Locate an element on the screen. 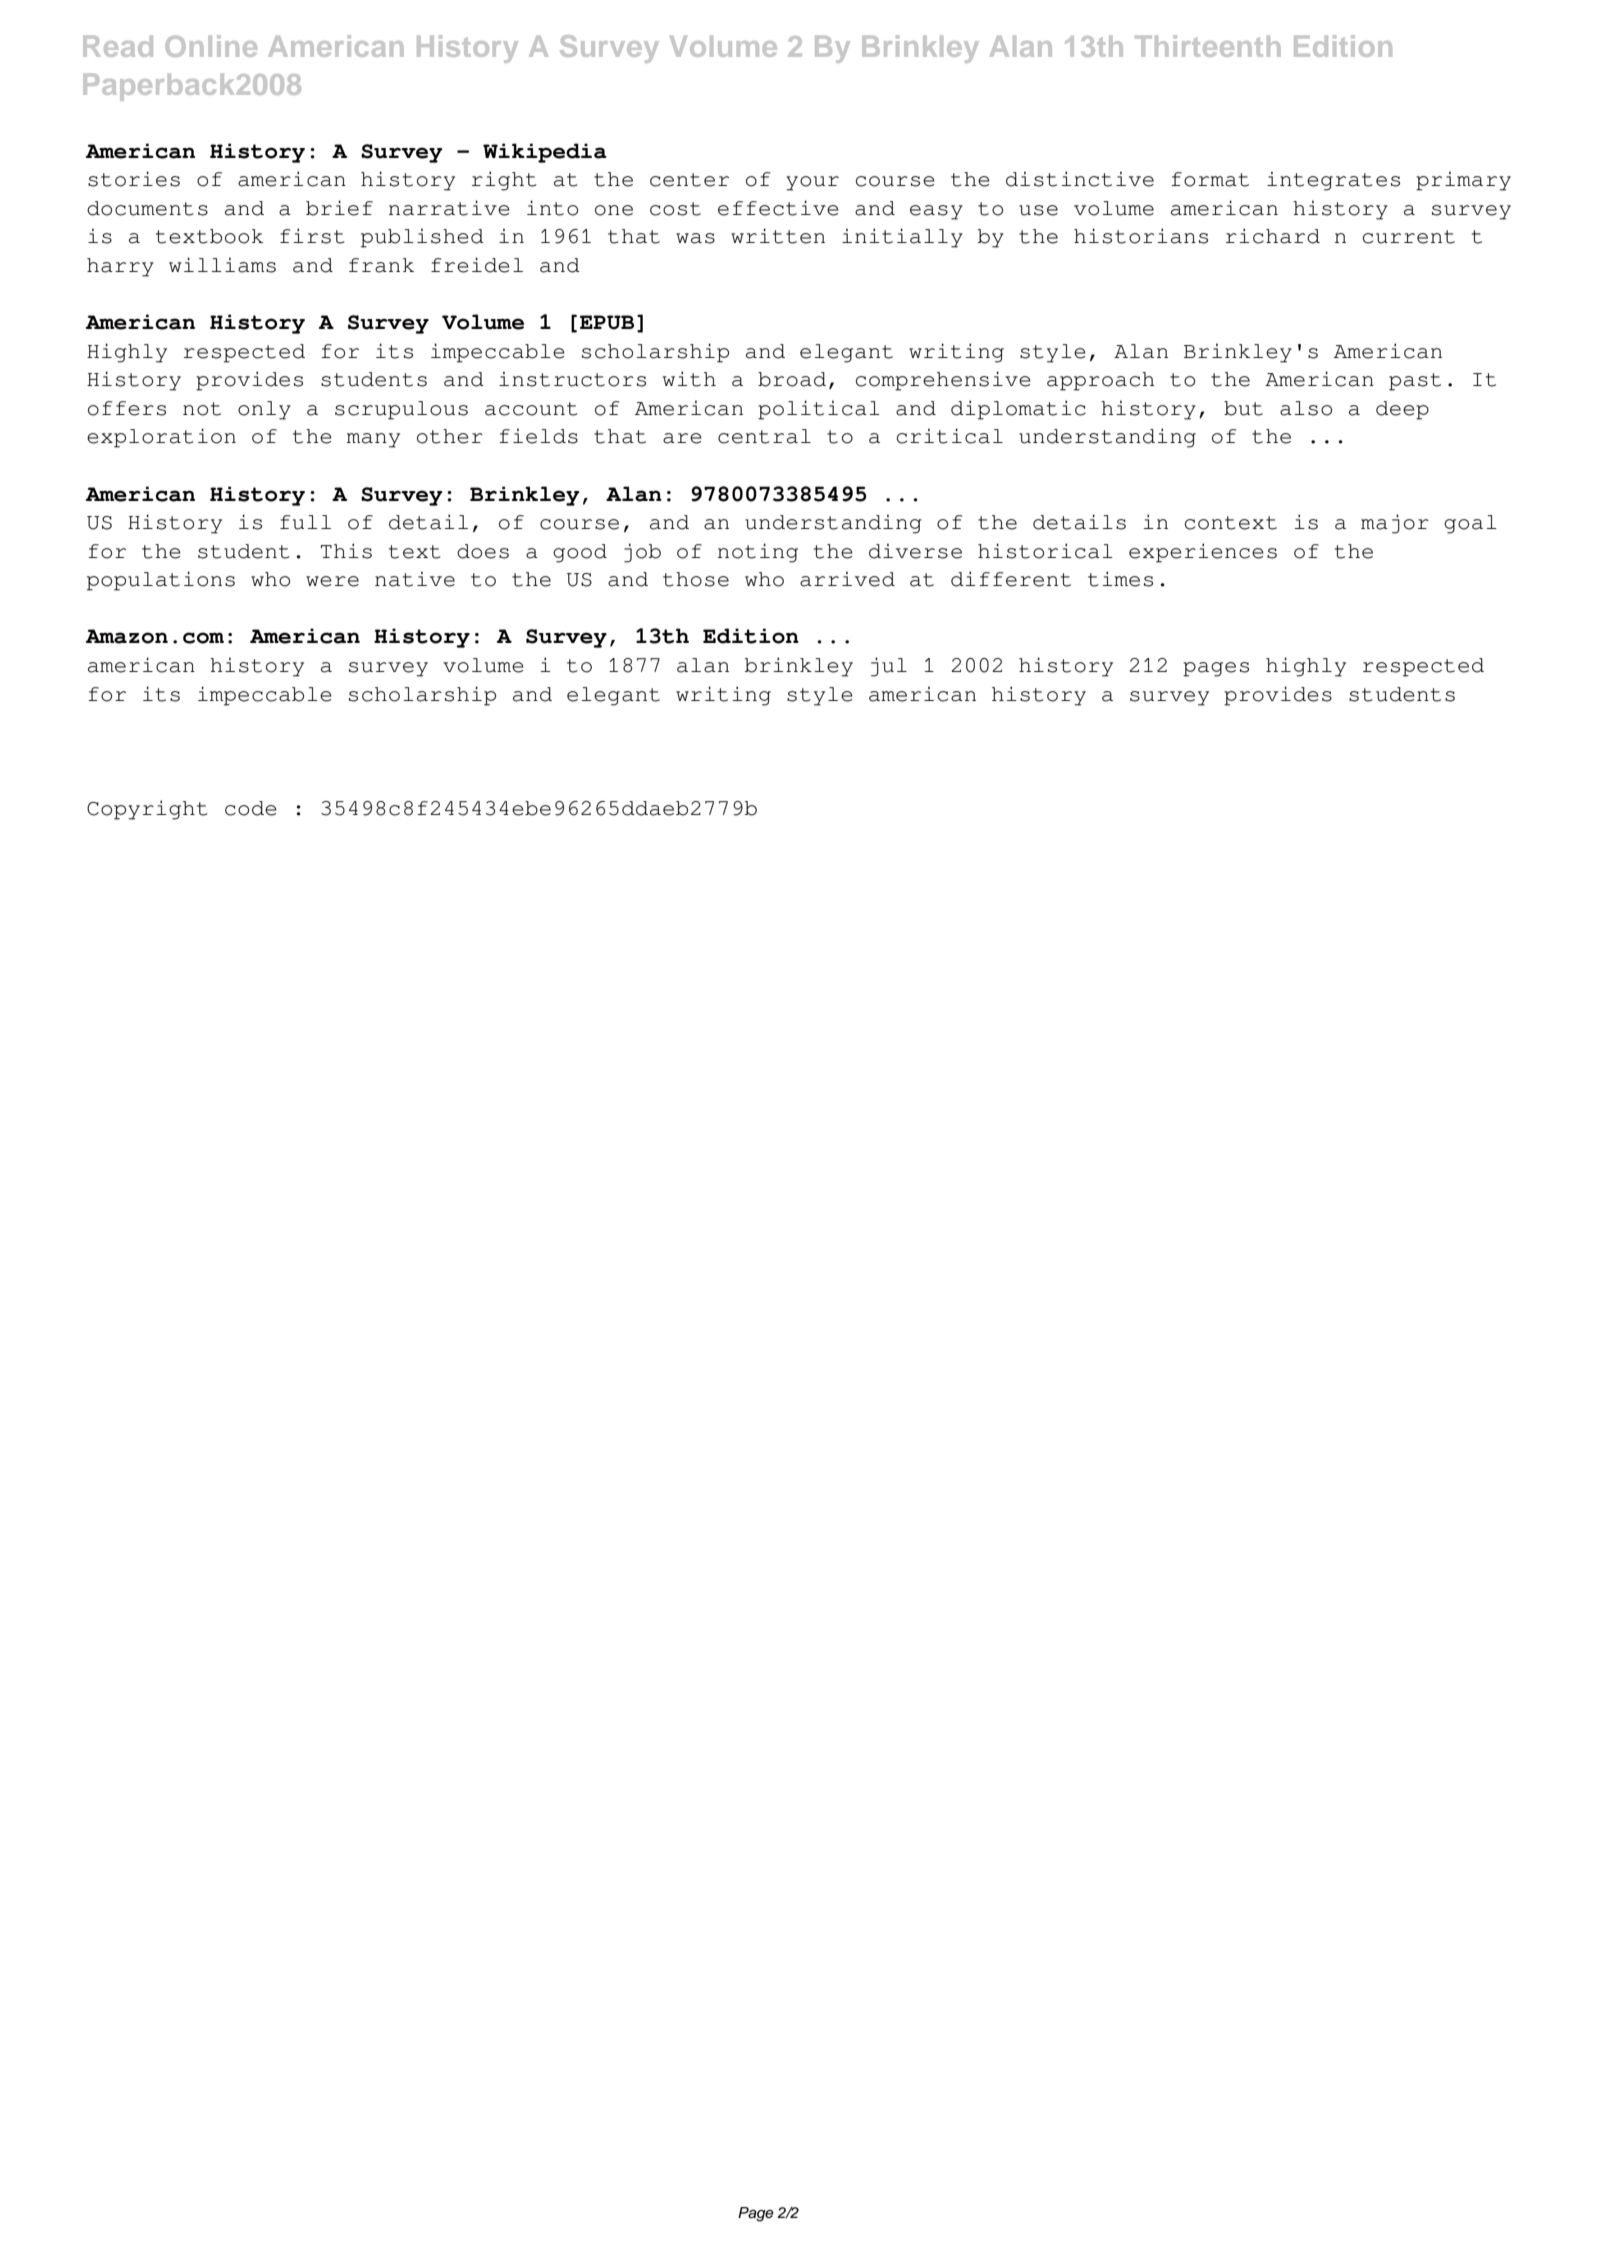 The width and height of the screenshot is (1603, 2267). Online is located at coordinates (211, 46).
